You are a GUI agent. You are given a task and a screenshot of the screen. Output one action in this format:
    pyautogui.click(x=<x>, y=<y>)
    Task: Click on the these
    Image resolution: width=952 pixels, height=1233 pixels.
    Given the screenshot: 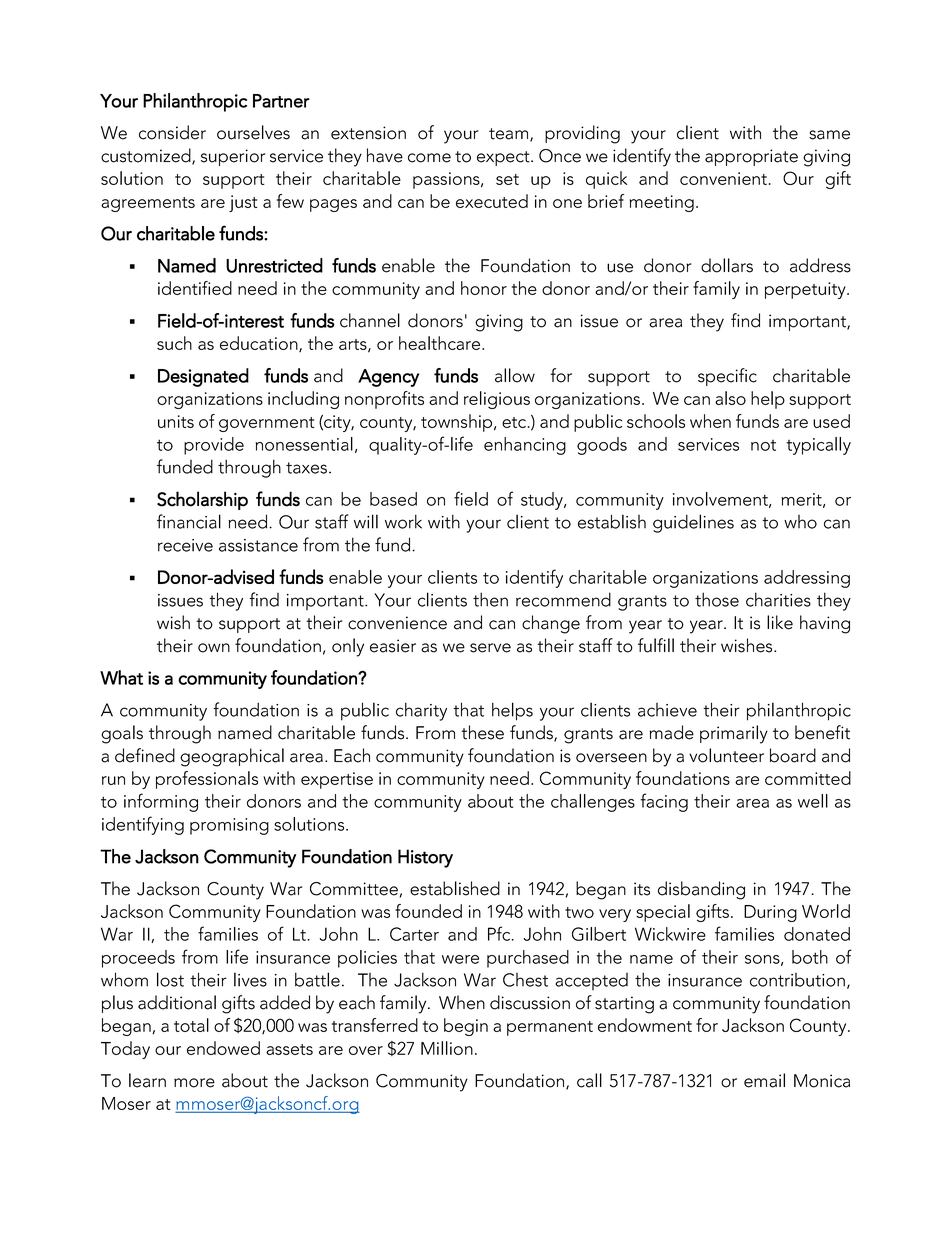 What is the action you would take?
    pyautogui.click(x=482, y=732)
